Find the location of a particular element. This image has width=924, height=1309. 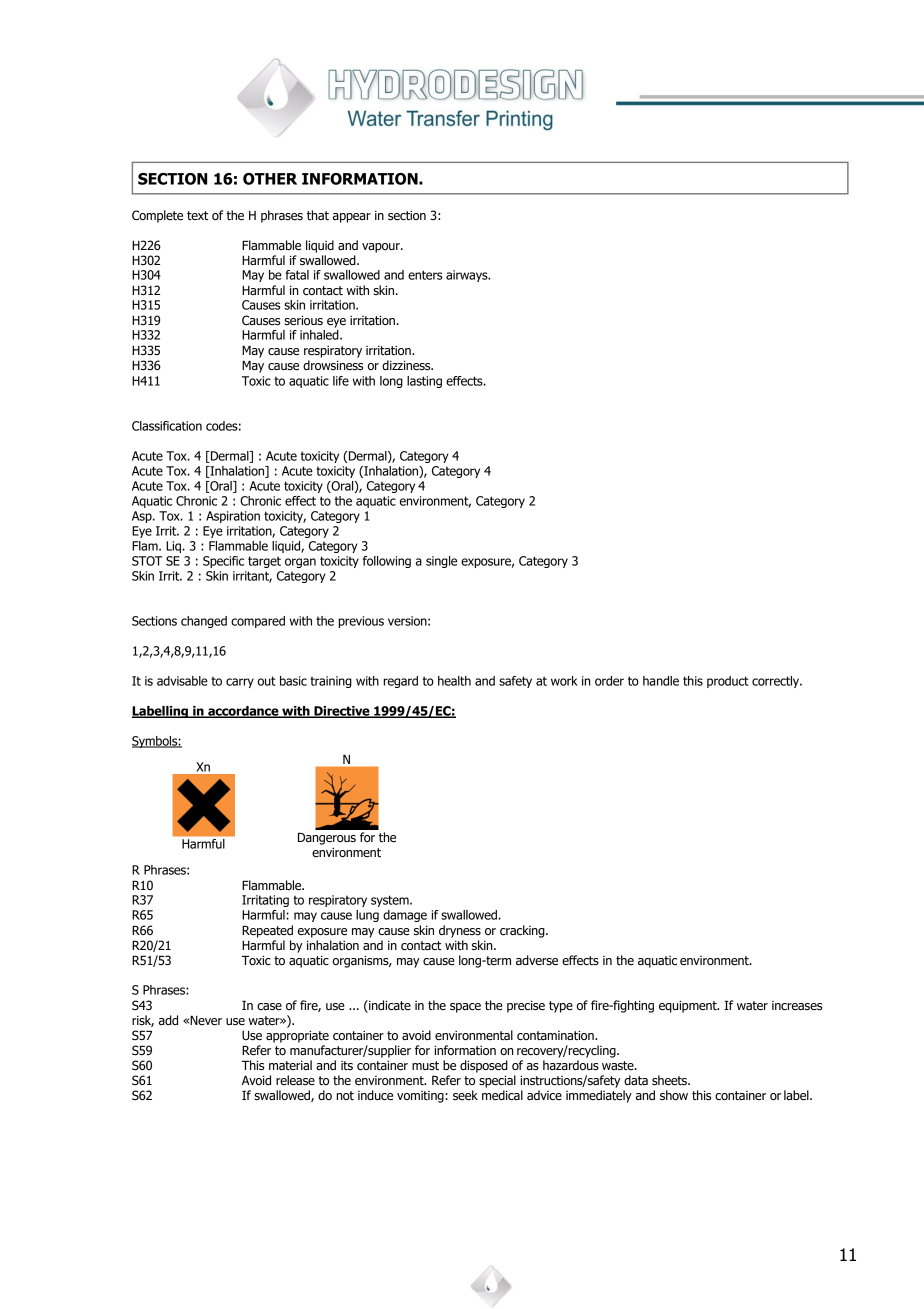

health is located at coordinates (454, 681).
